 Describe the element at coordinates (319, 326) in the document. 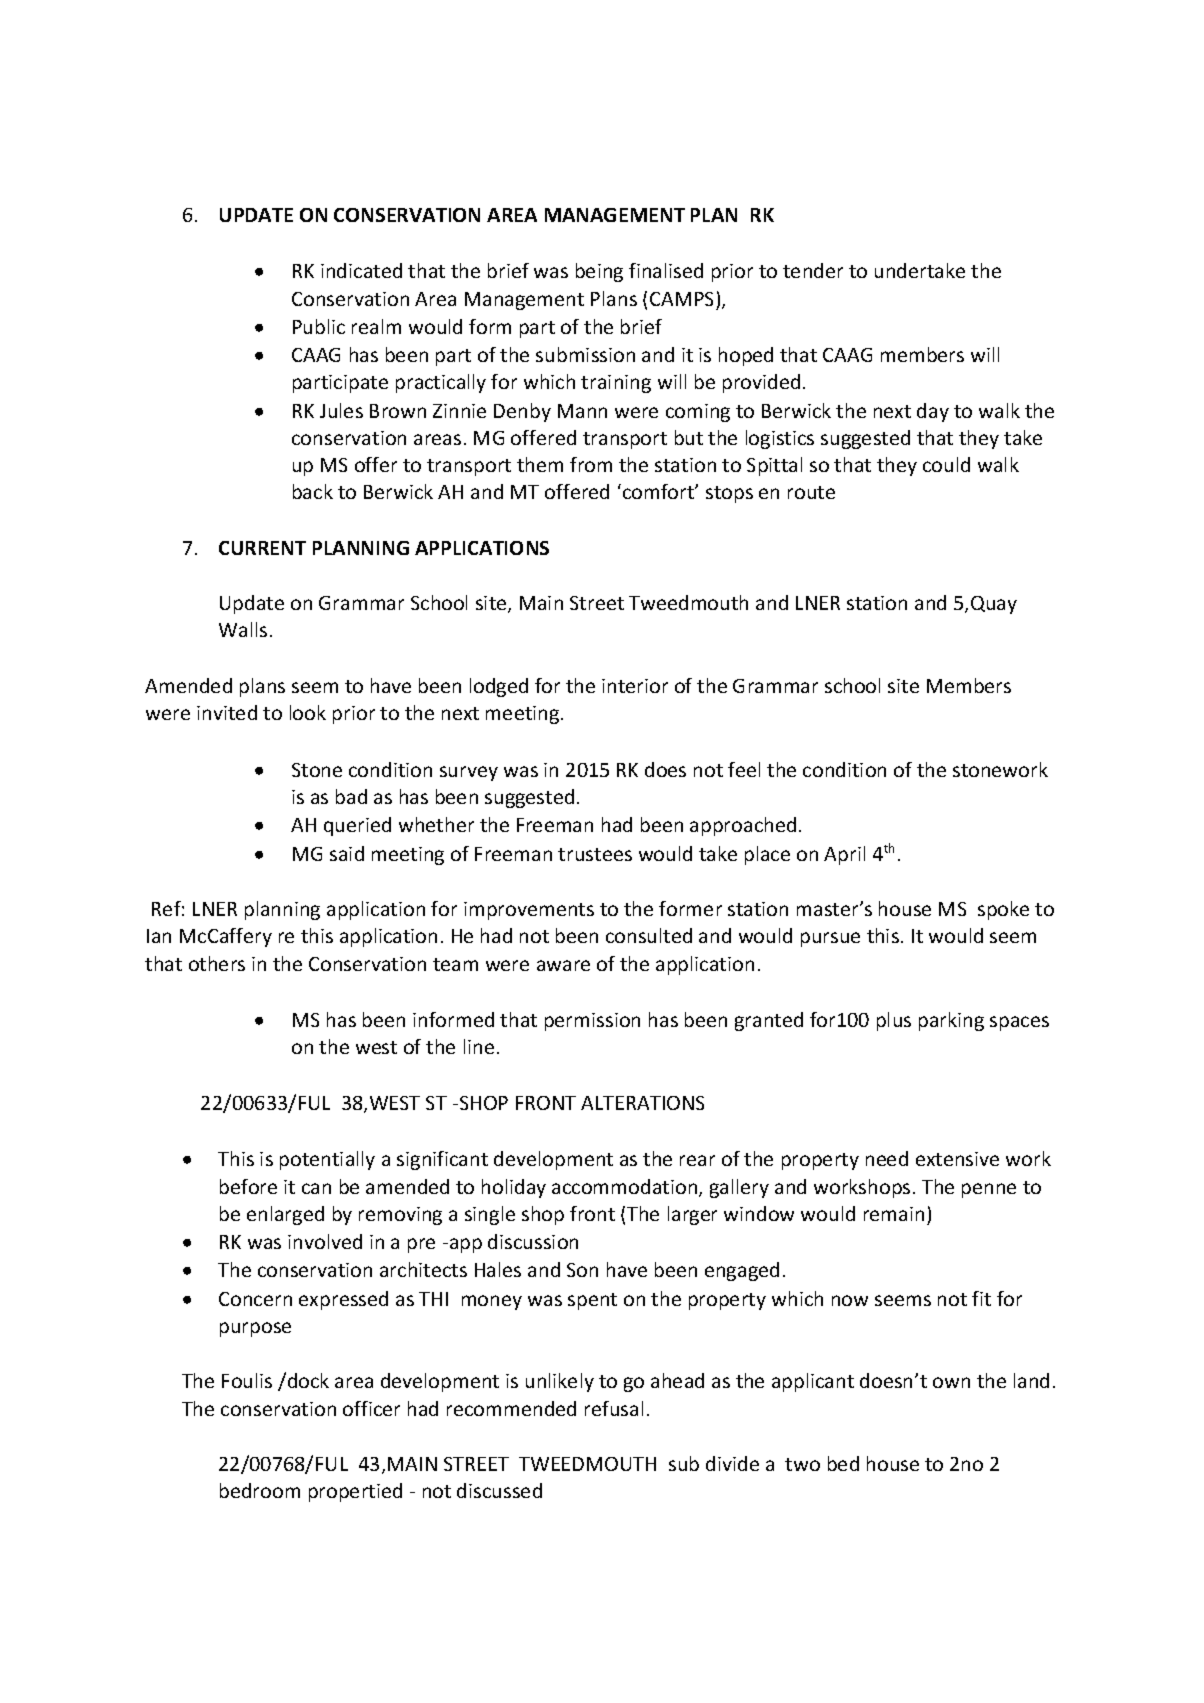

I see `Public` at that location.
